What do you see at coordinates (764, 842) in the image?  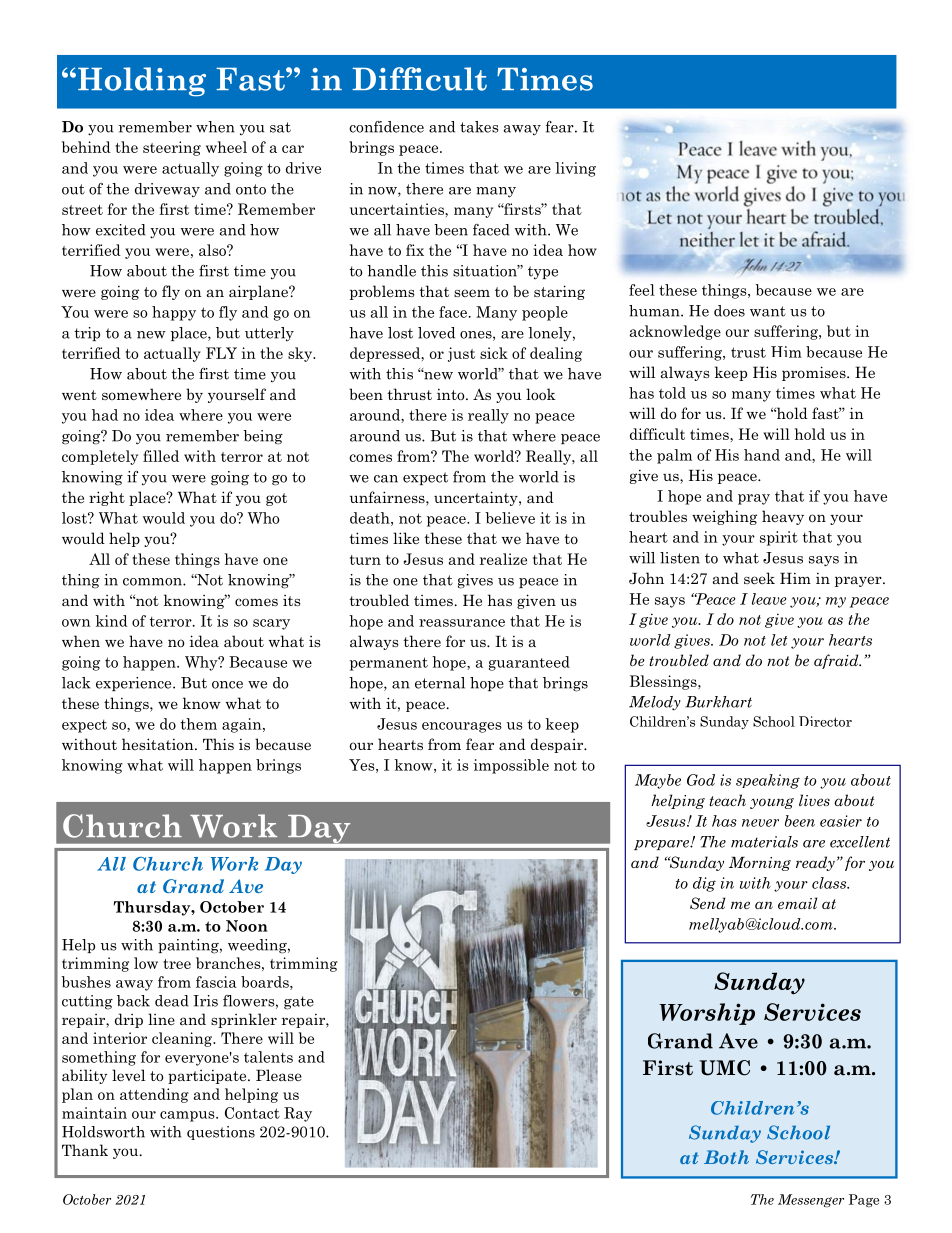 I see `materials` at bounding box center [764, 842].
